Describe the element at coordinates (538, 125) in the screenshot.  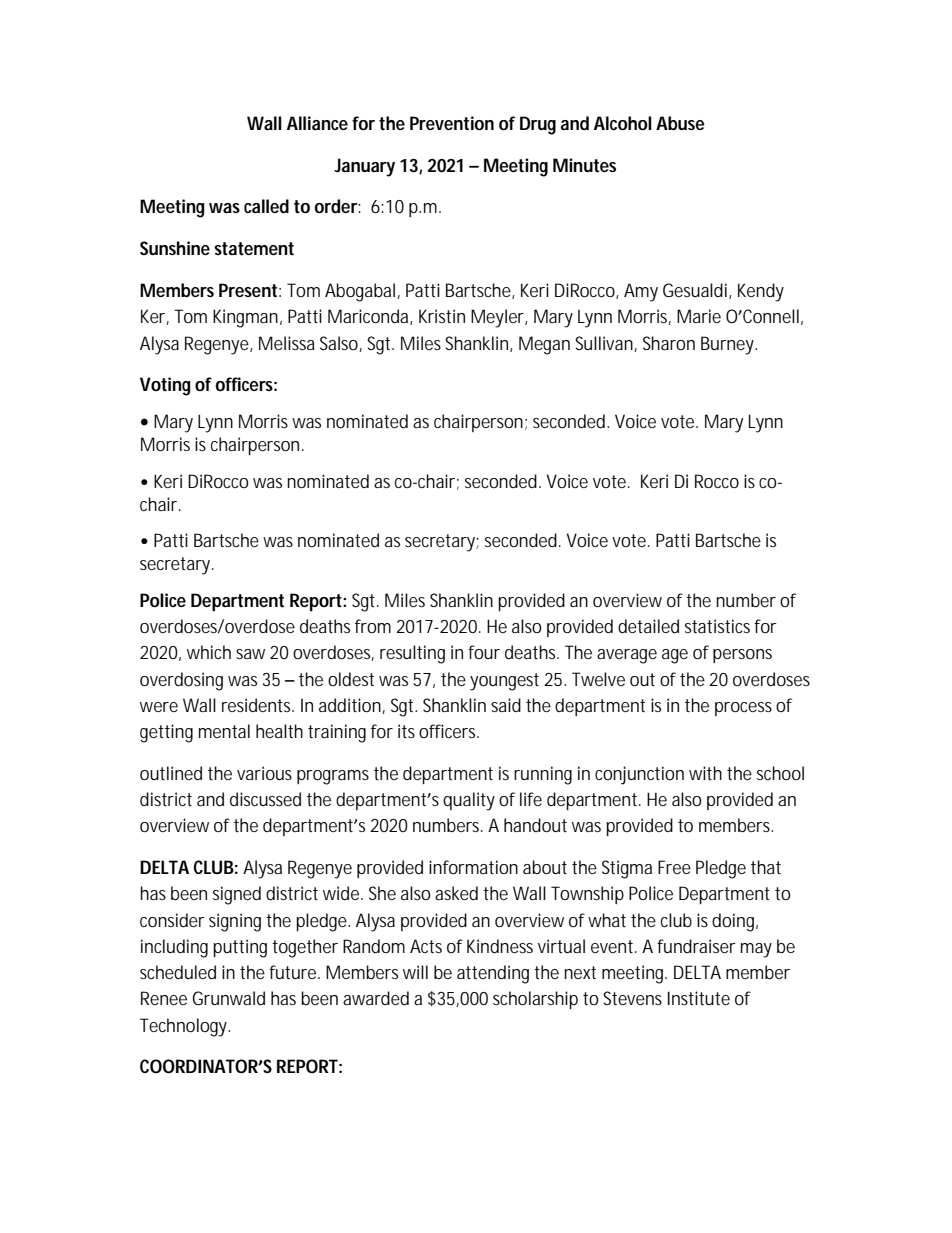
I see `Drug` at that location.
